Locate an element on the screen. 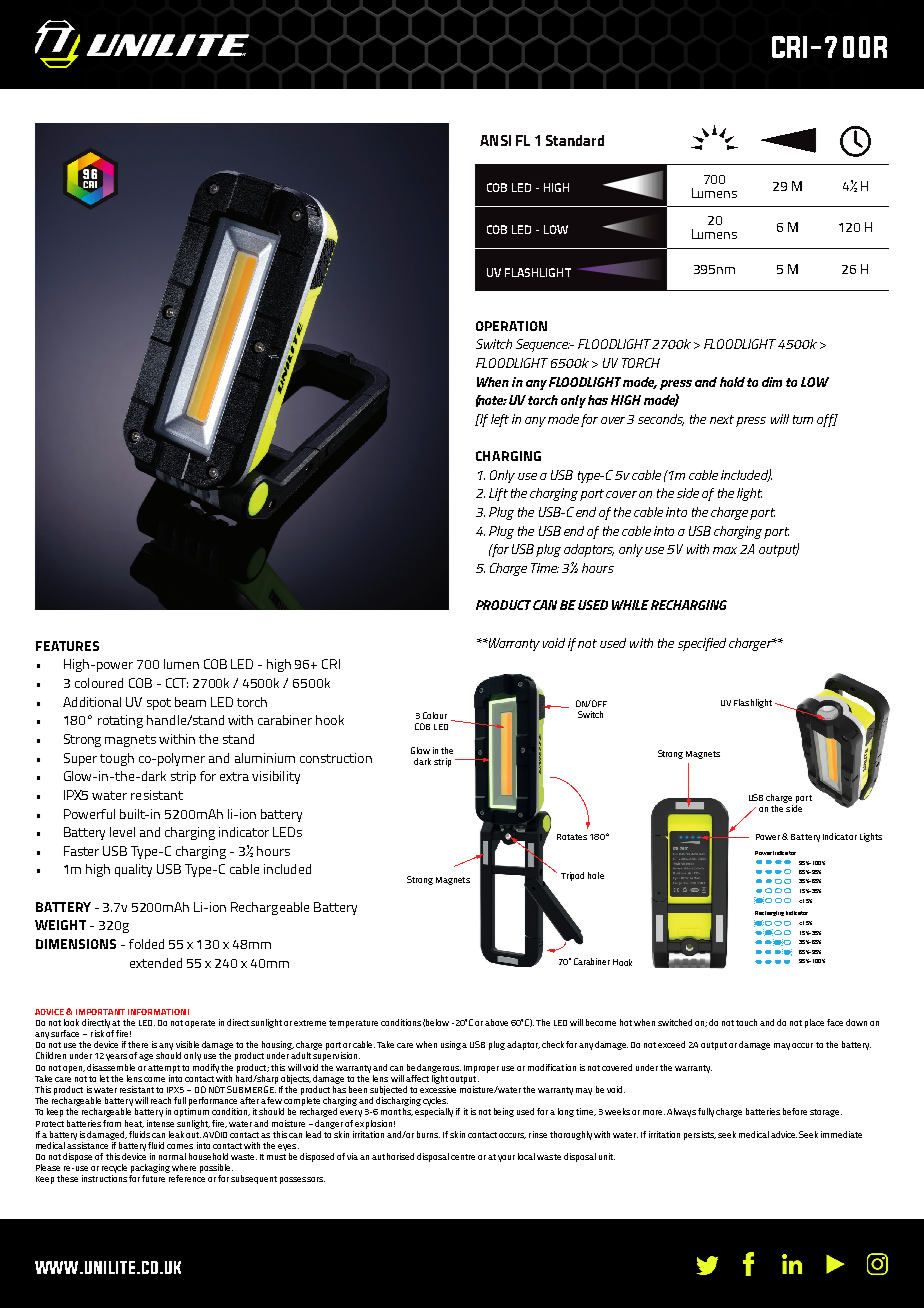 The height and width of the screenshot is (1308, 924). Tripod is located at coordinates (572, 876).
